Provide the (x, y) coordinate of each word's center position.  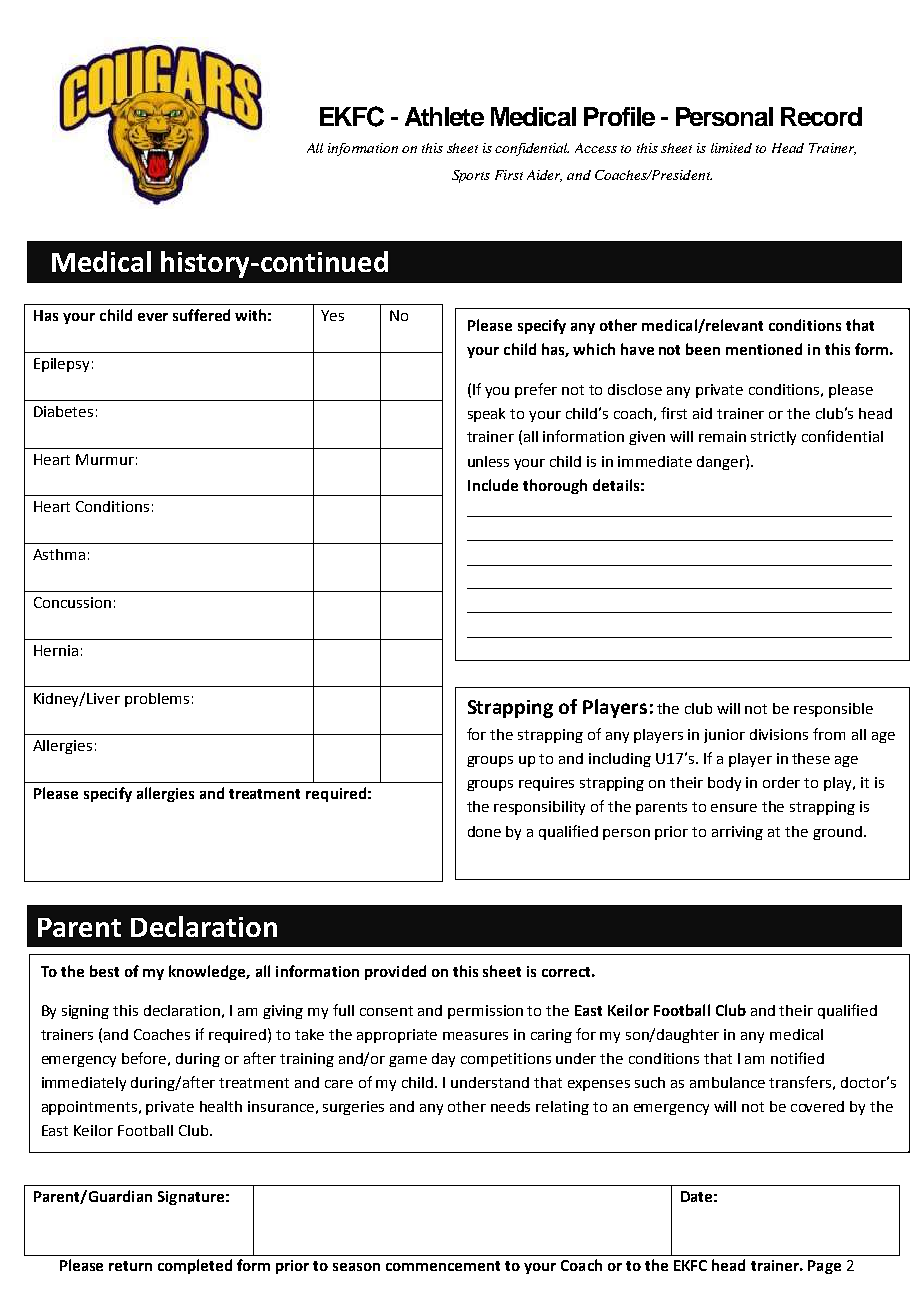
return (130, 1266)
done (484, 831)
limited (731, 148)
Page (824, 1267)
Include (493, 485)
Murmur (105, 459)
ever (153, 317)
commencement (443, 1266)
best (104, 971)
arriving (737, 833)
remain (722, 436)
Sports (471, 176)
